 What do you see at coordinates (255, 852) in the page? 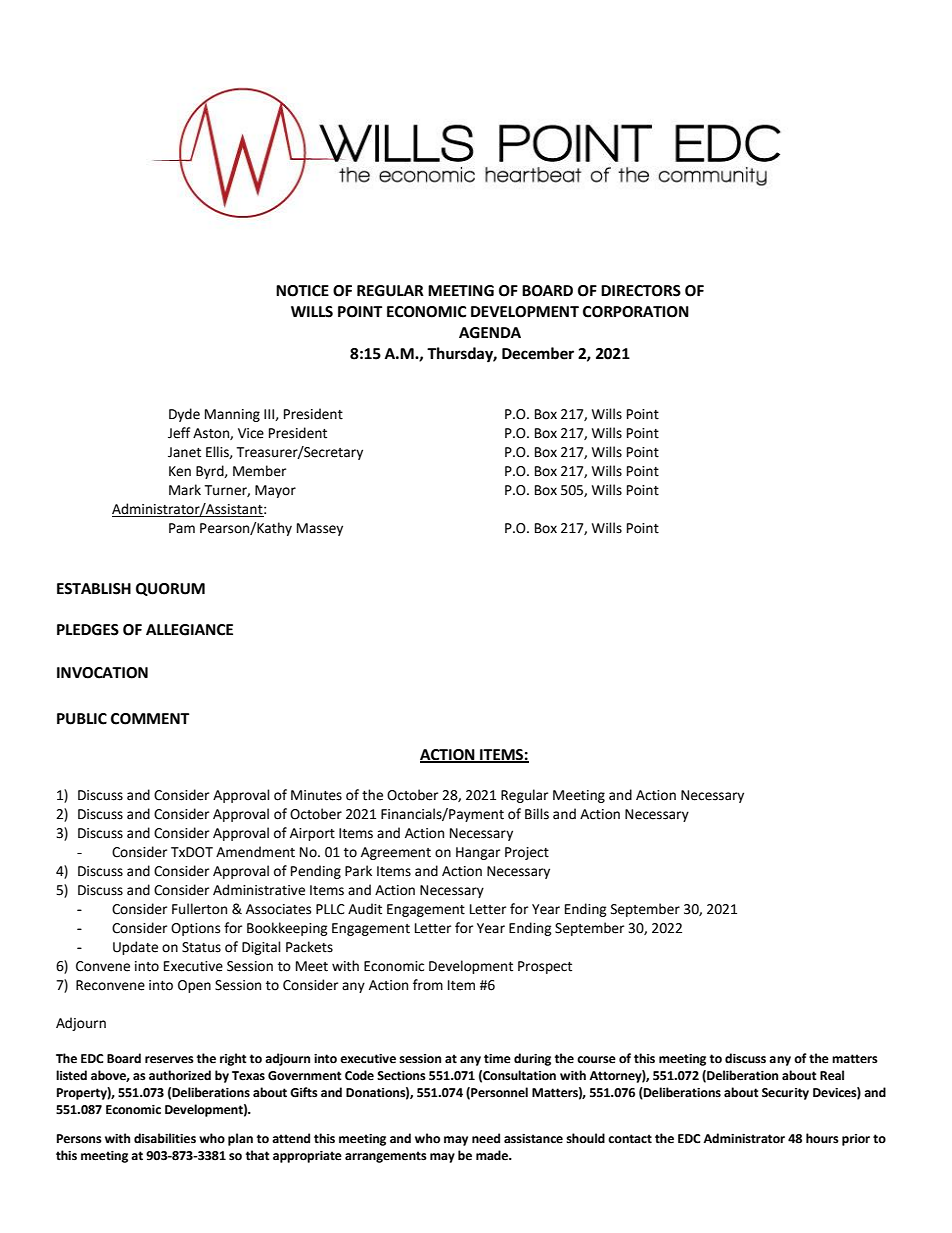
I see `Amendment` at bounding box center [255, 852].
